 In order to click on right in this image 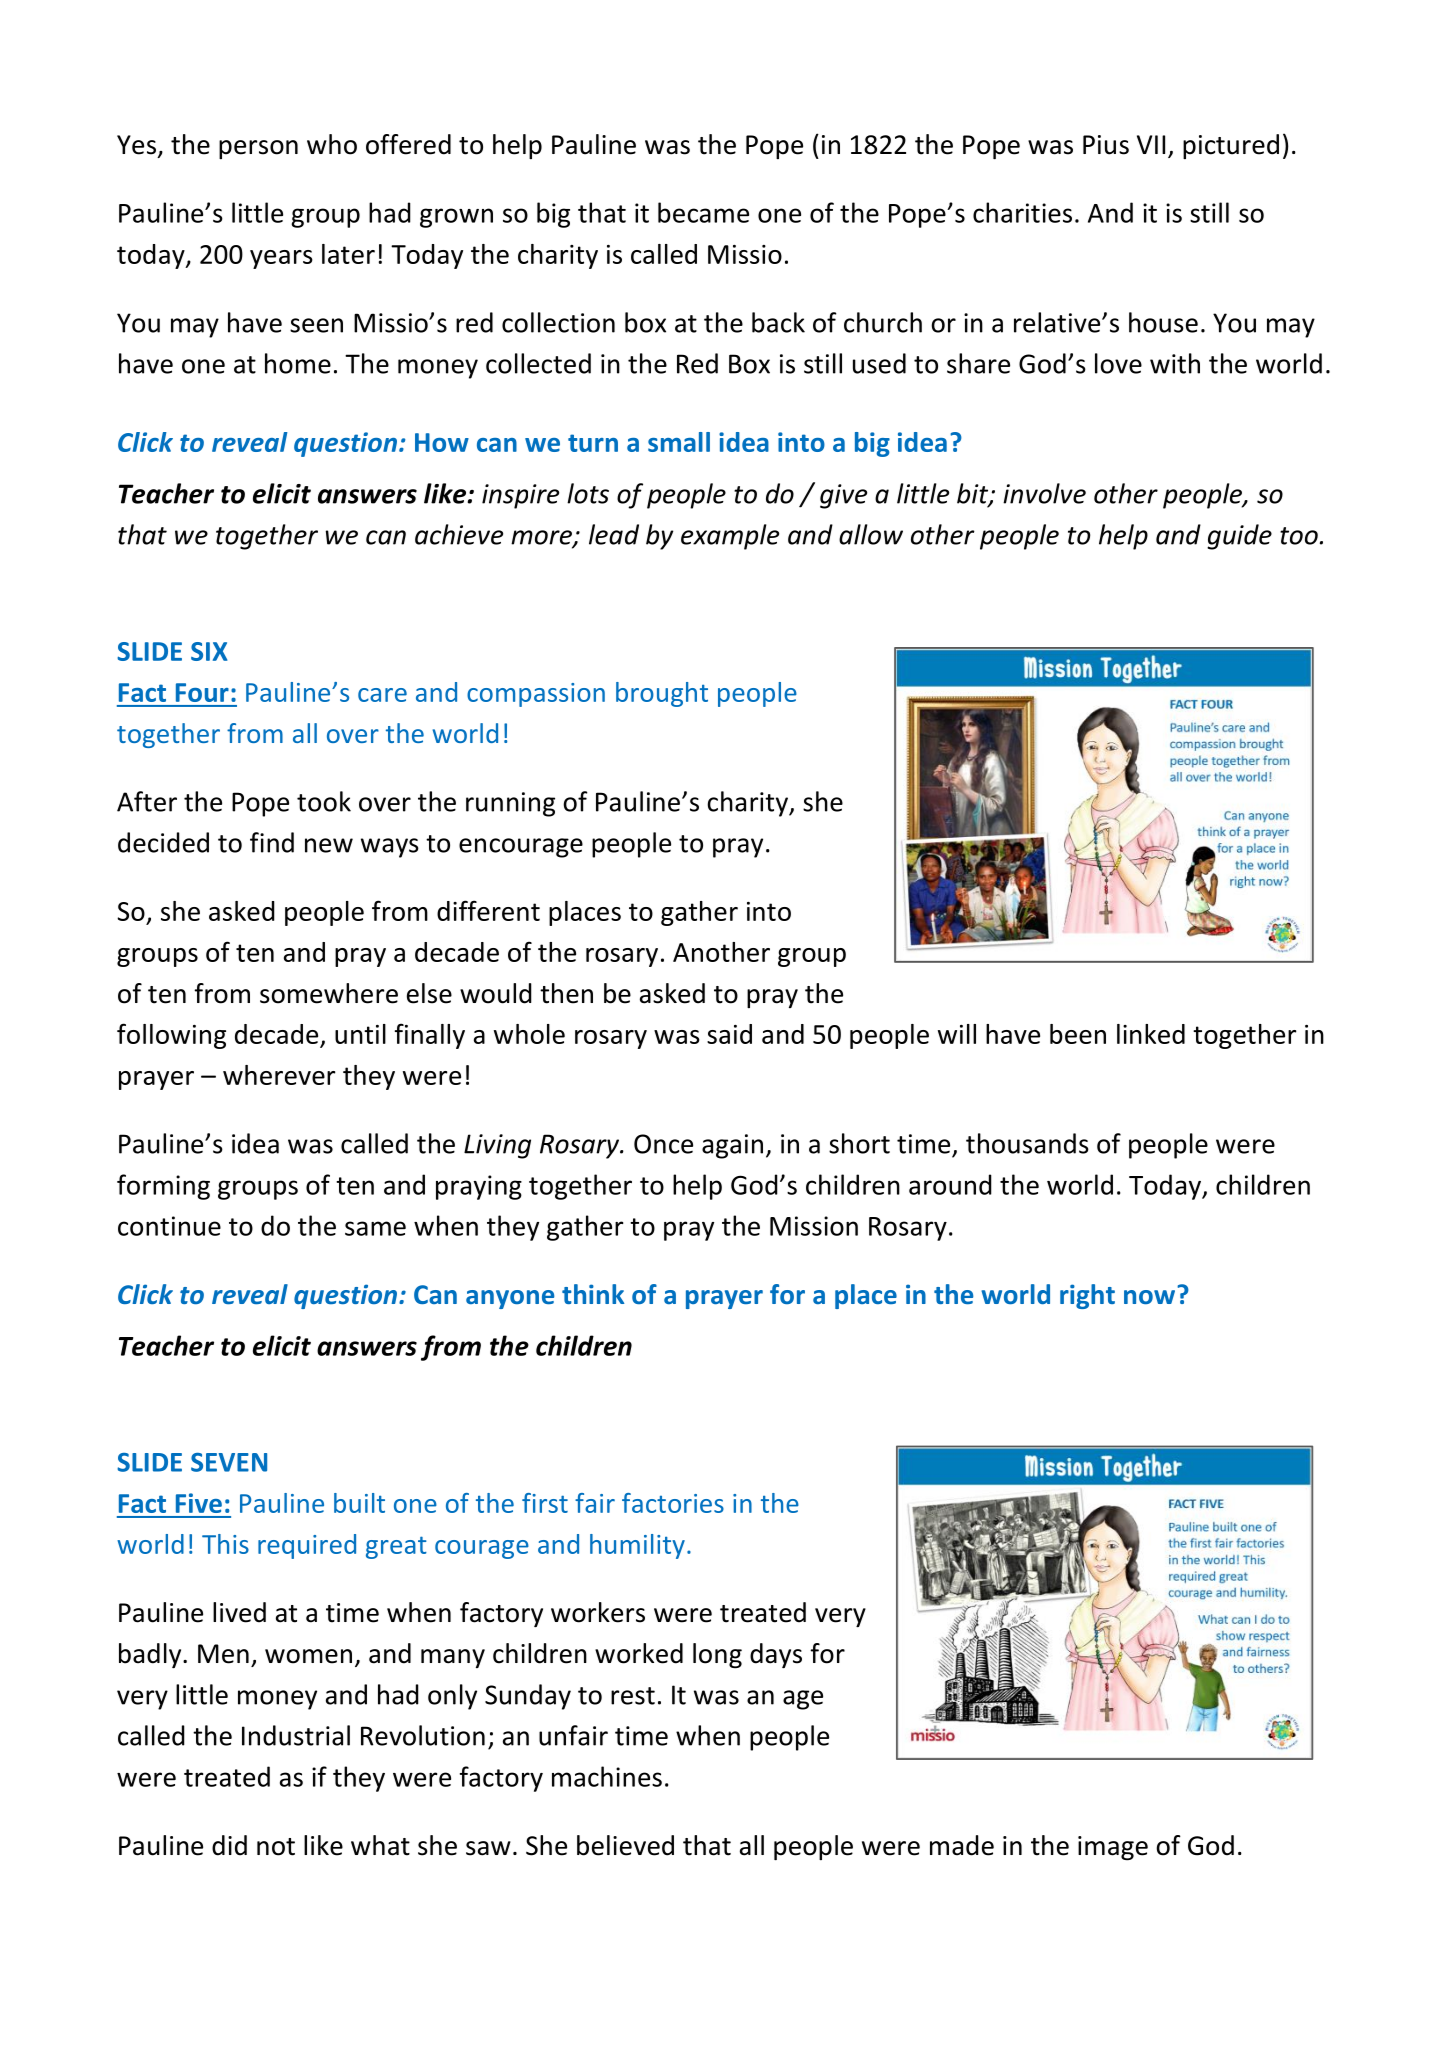, I will do `click(1087, 1296)`.
